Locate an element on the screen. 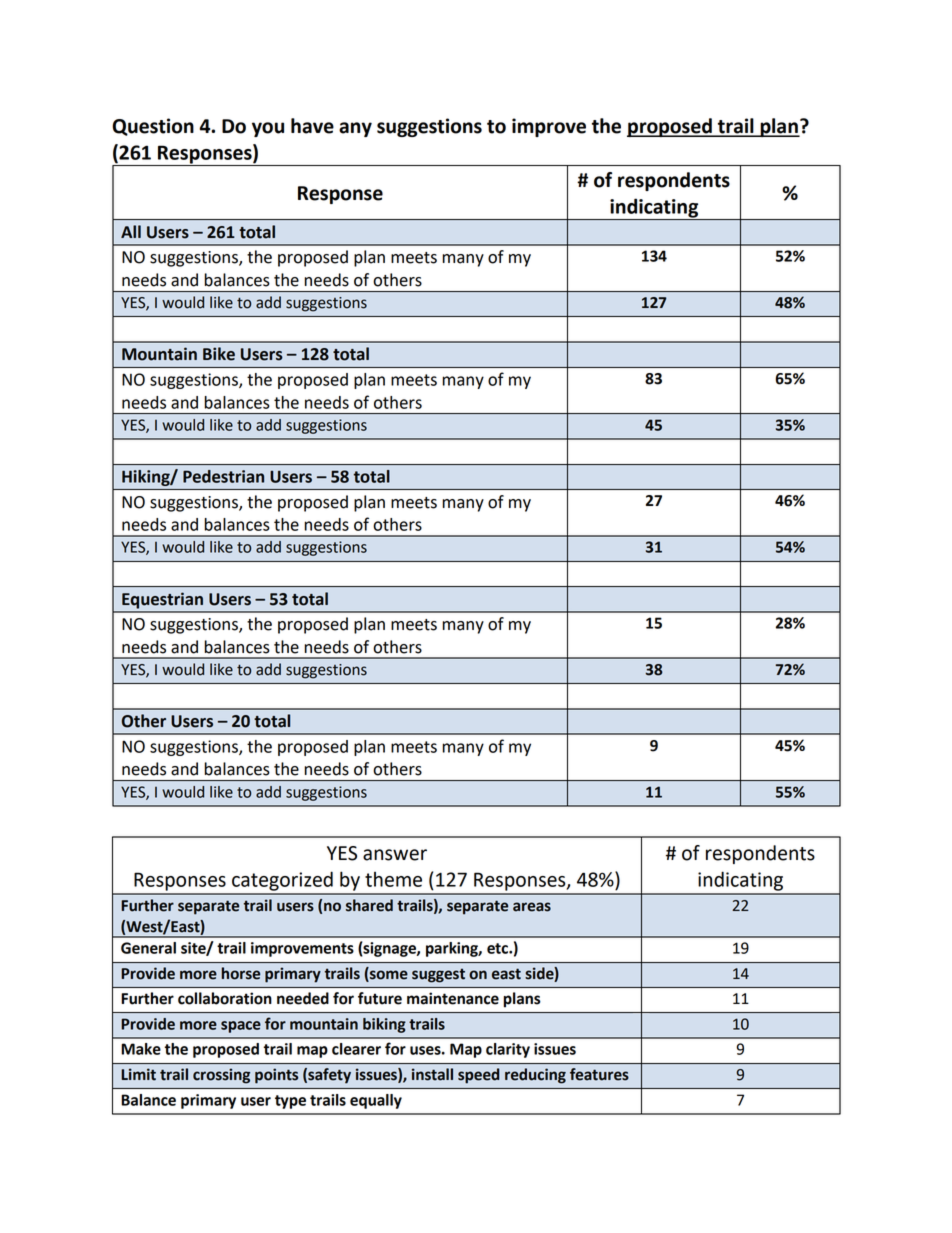  areas is located at coordinates (532, 907).
